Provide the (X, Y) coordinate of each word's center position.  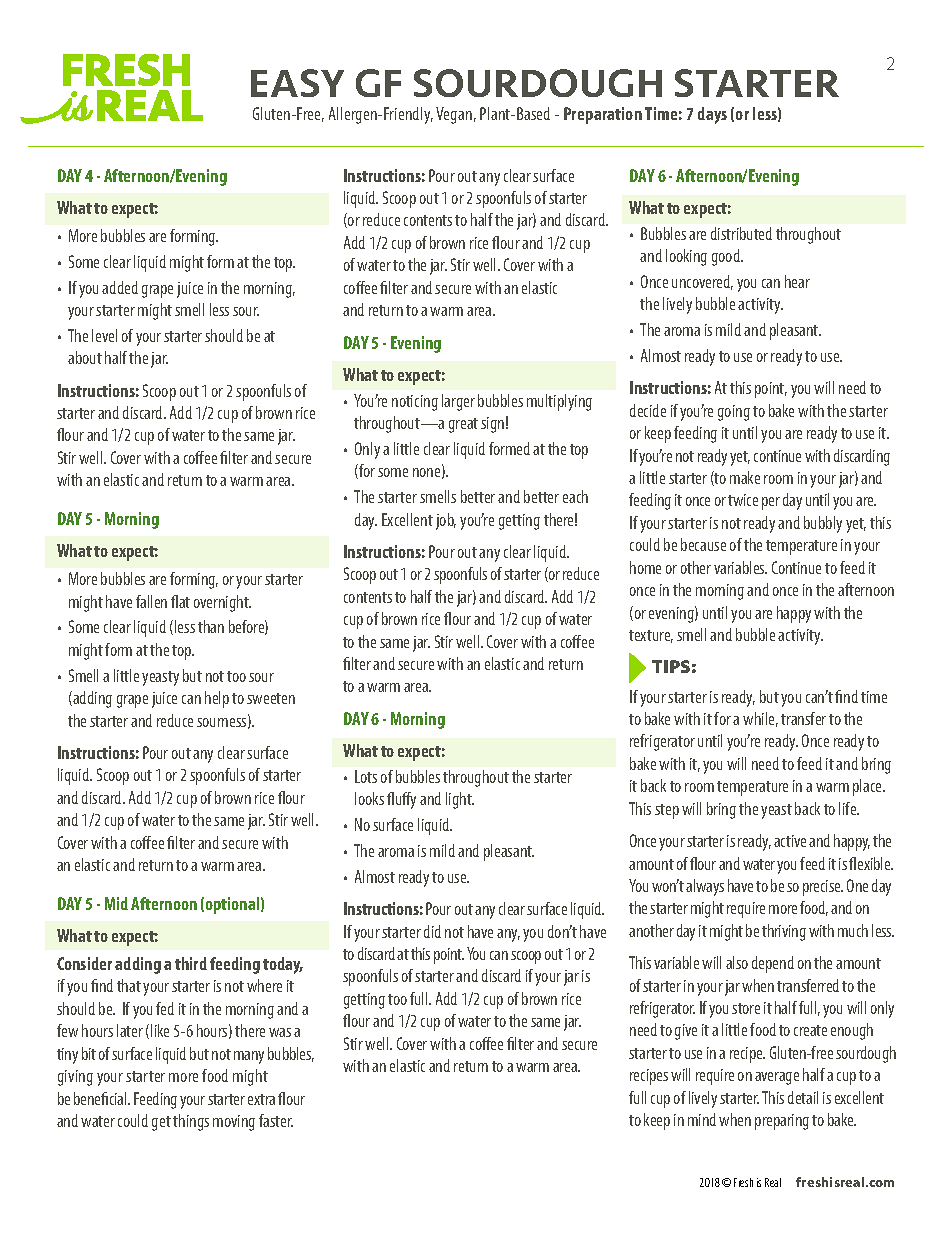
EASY (297, 83)
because (703, 544)
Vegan (454, 115)
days (712, 115)
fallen (151, 601)
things (191, 1122)
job (446, 521)
